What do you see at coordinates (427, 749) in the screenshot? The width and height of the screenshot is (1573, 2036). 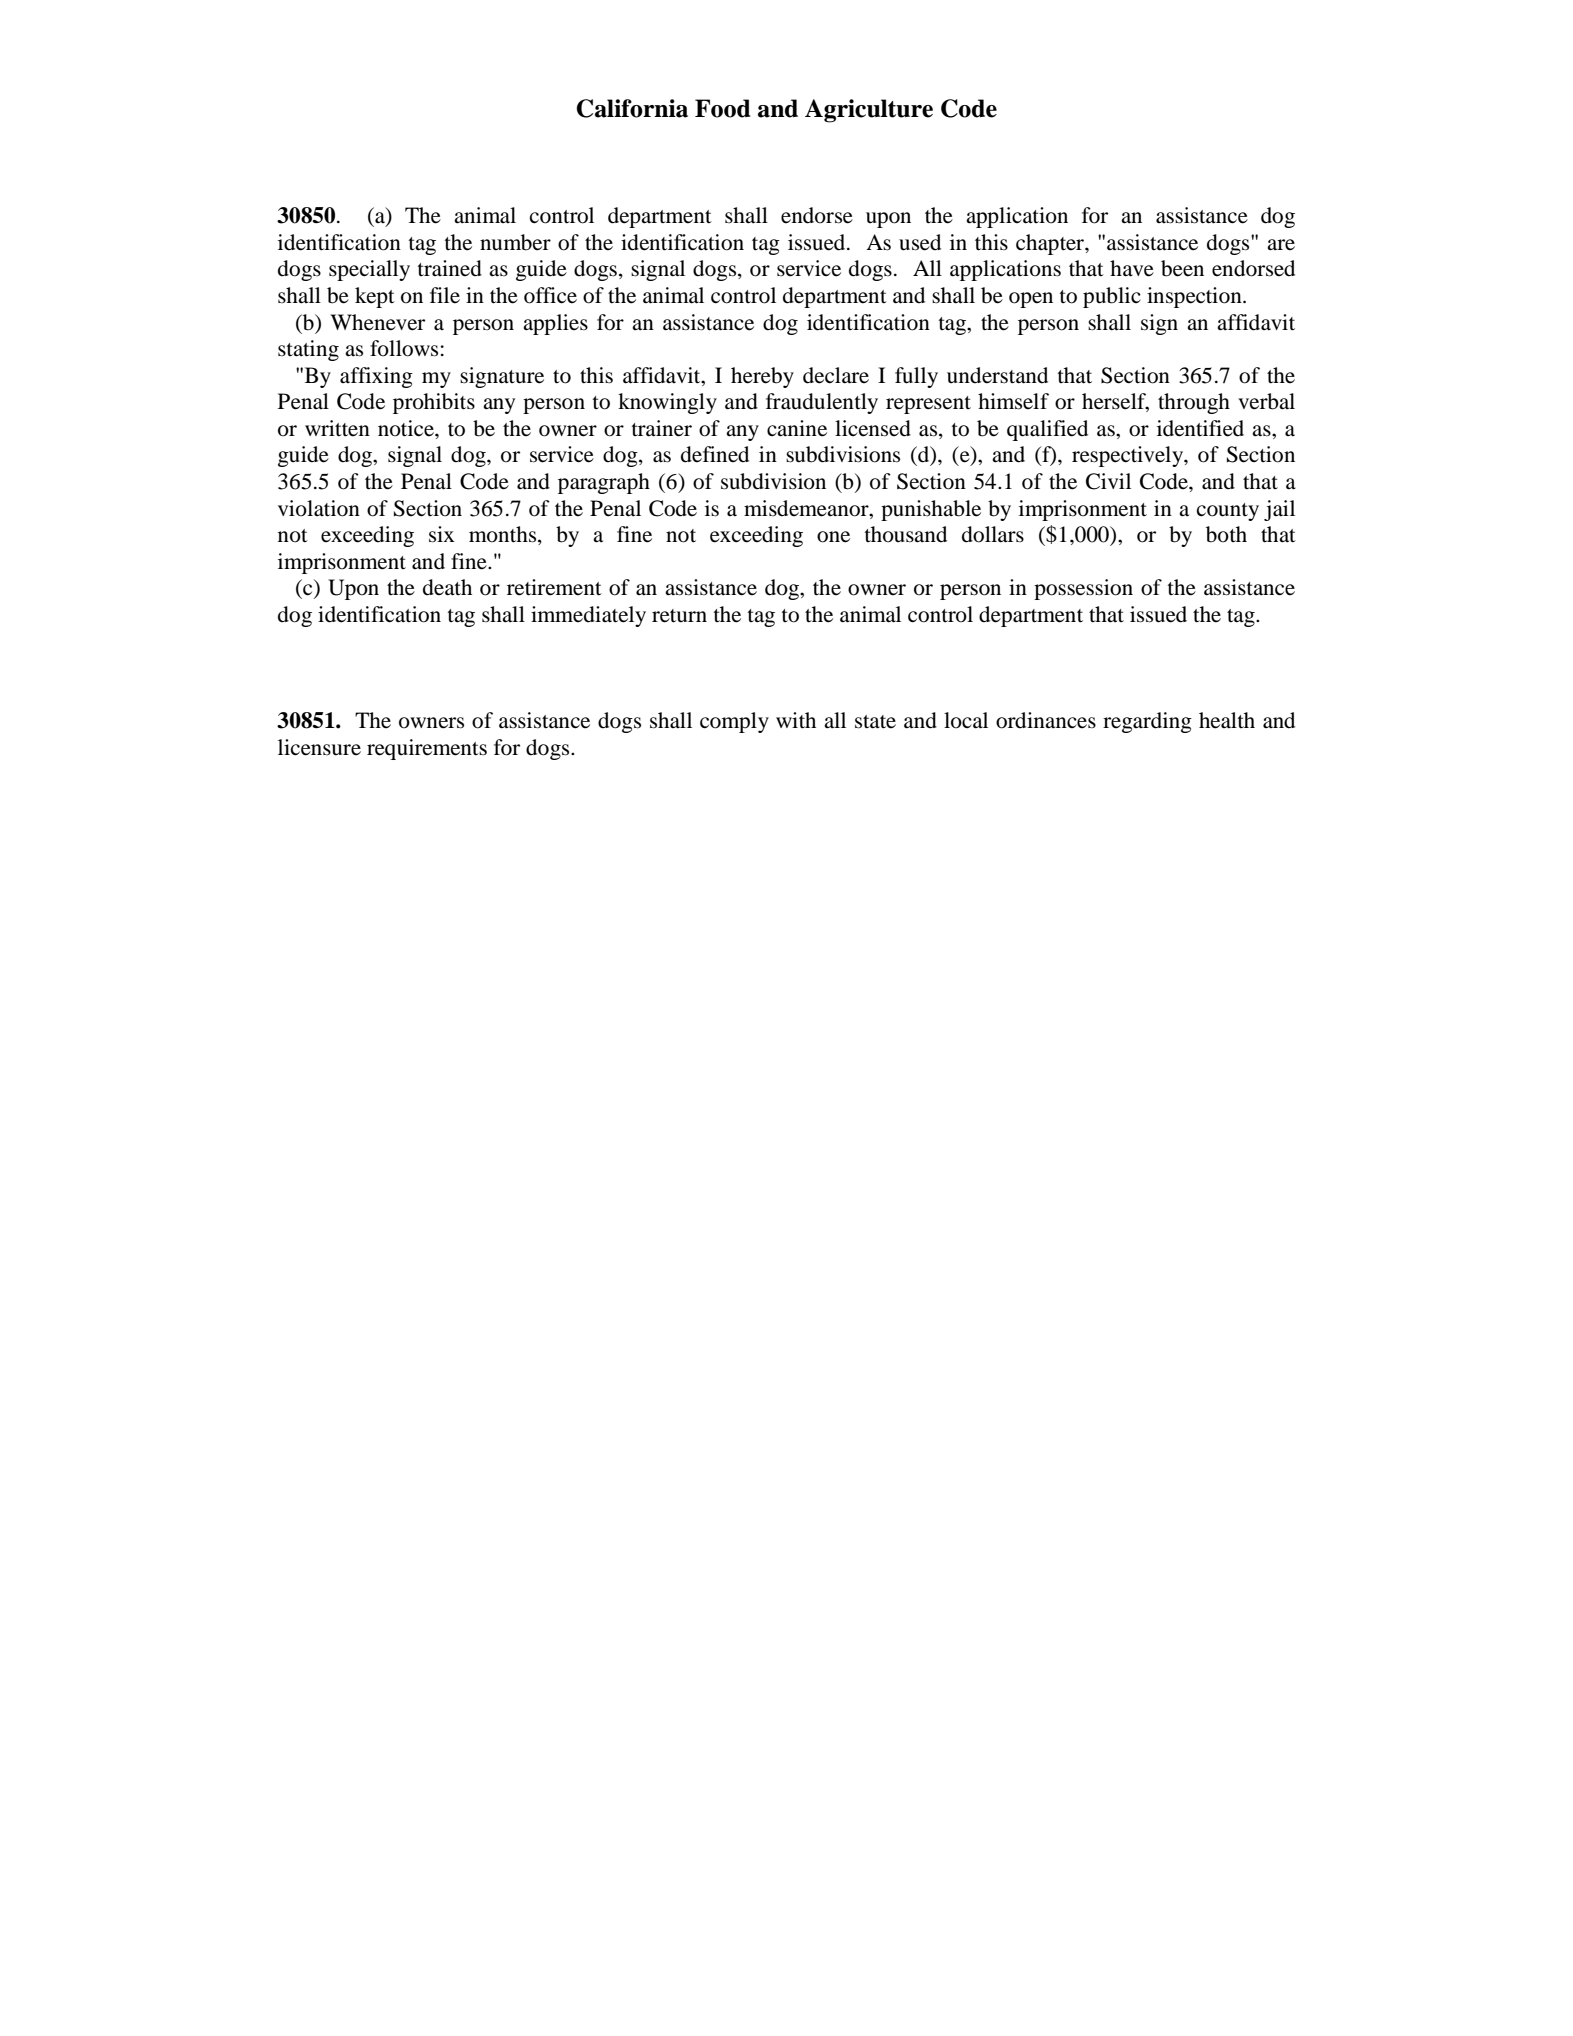 I see `requirements` at bounding box center [427, 749].
